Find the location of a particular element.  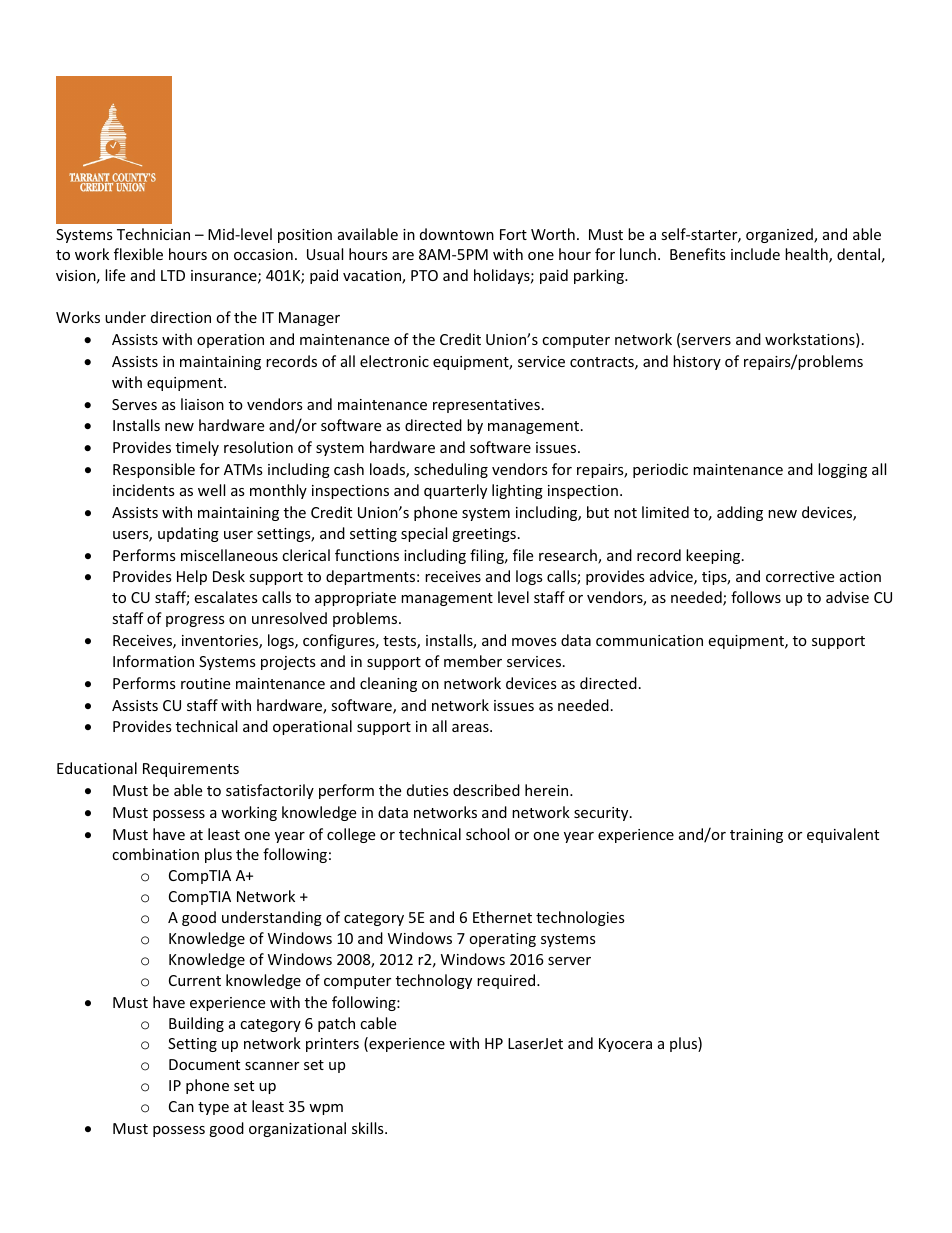

downtown is located at coordinates (457, 234).
